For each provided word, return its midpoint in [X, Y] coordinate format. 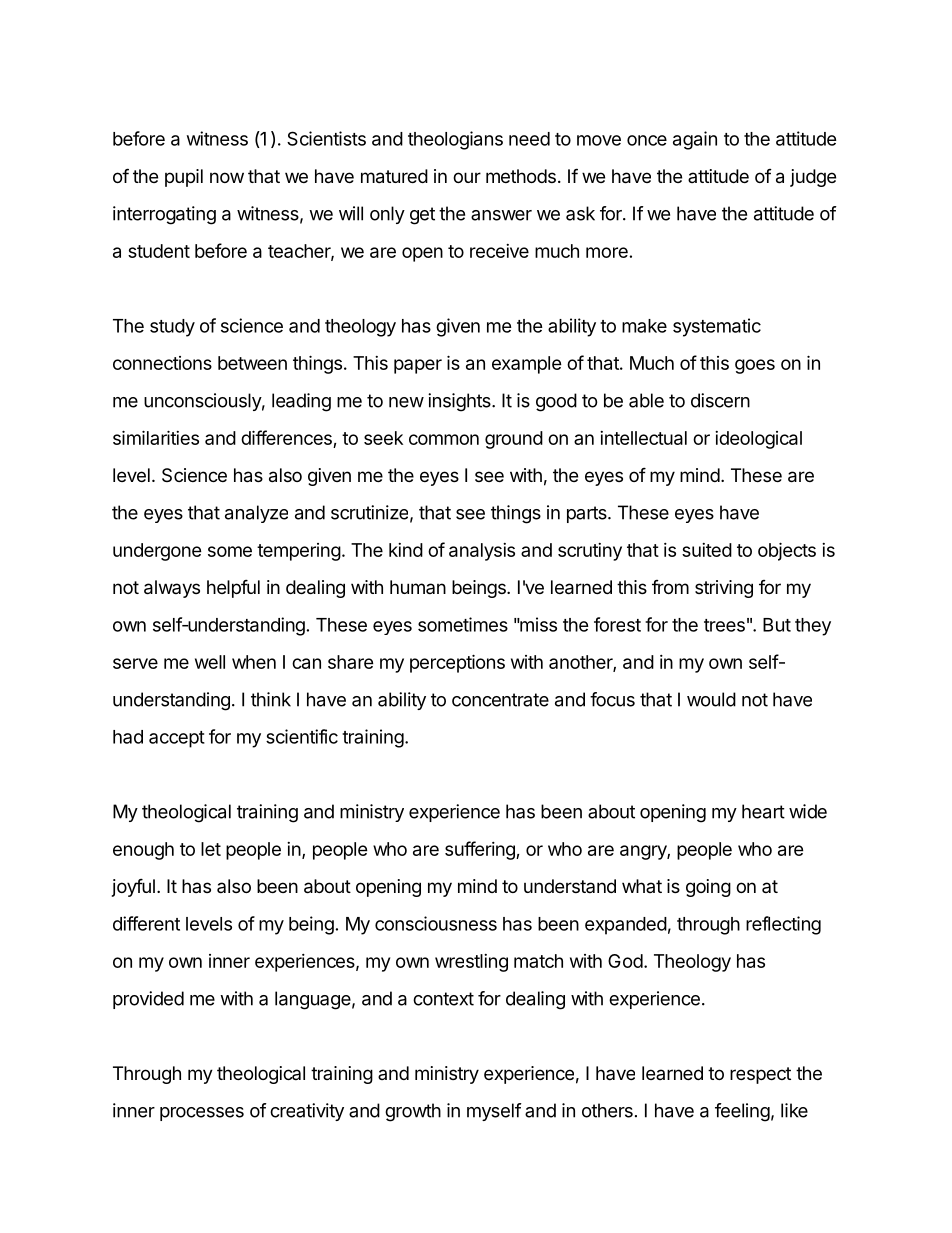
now [227, 177]
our [467, 177]
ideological [758, 440]
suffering [481, 850]
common [444, 439]
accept [177, 739]
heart [763, 811]
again [695, 140]
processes [202, 1114]
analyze [256, 514]
